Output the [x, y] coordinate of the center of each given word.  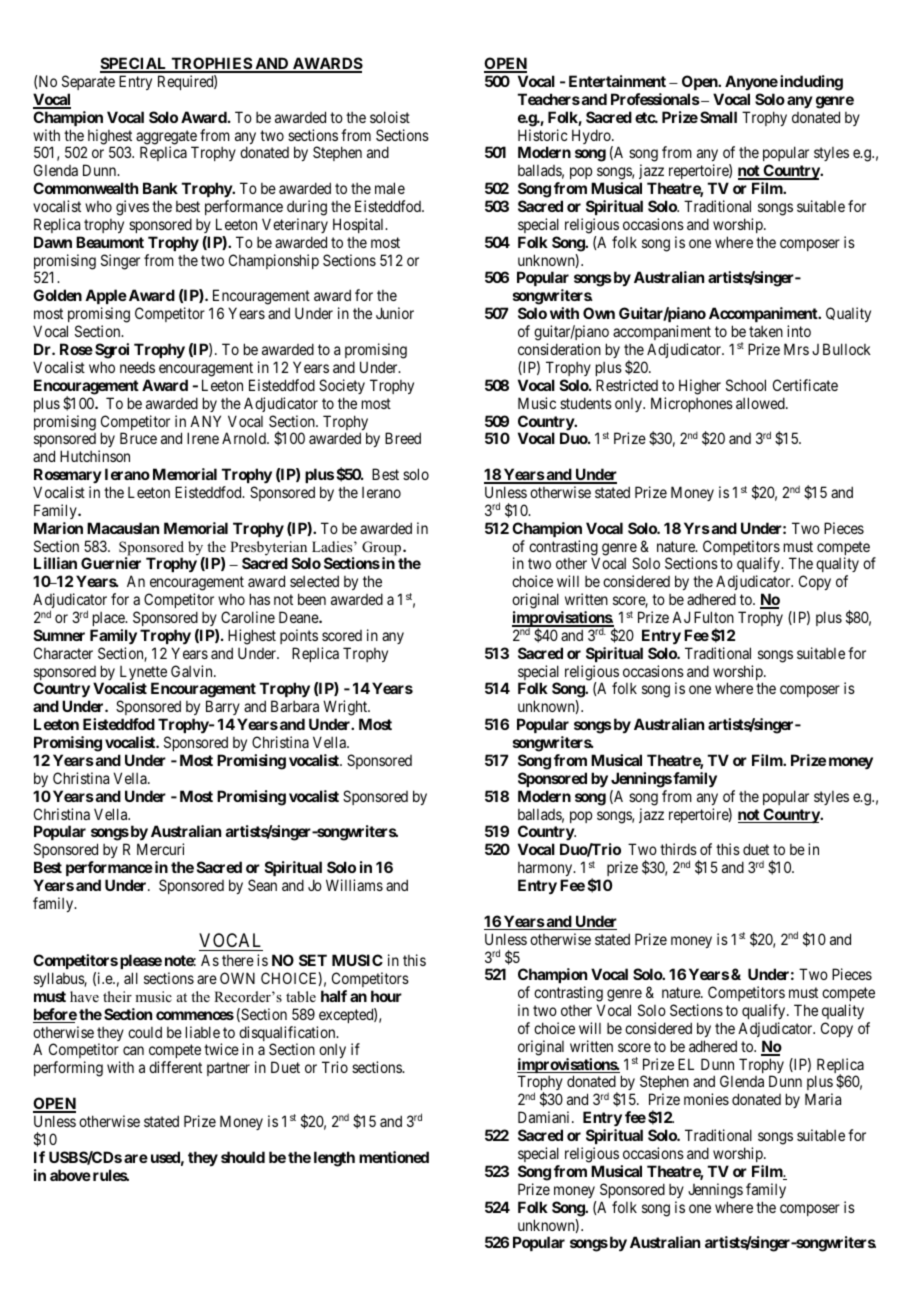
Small [718, 117]
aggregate [167, 138]
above [70, 1175]
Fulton [714, 617]
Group [381, 549]
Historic [543, 135]
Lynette [143, 674]
